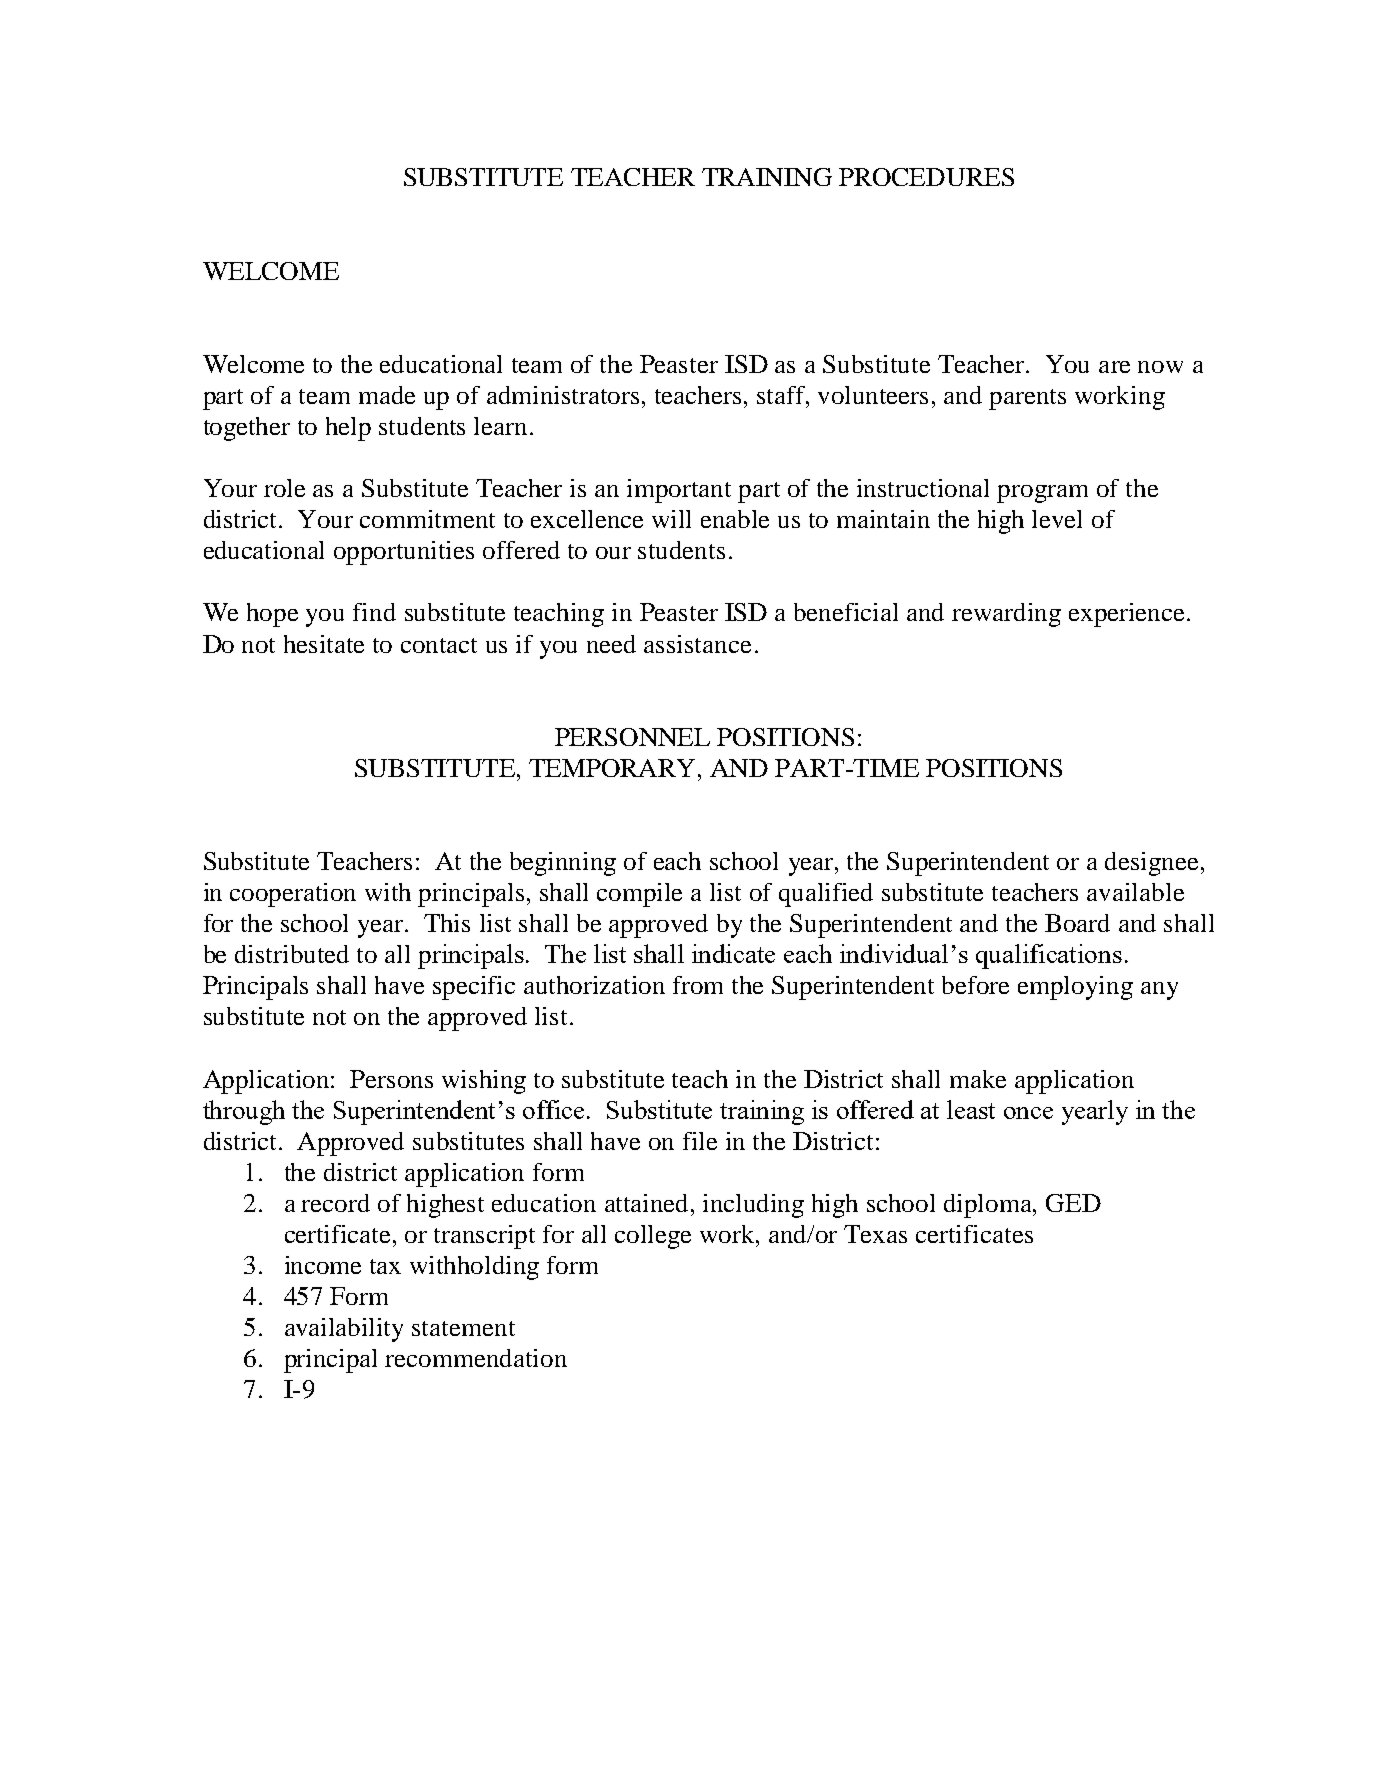  Describe the element at coordinates (1160, 367) in the image. I see `now` at that location.
